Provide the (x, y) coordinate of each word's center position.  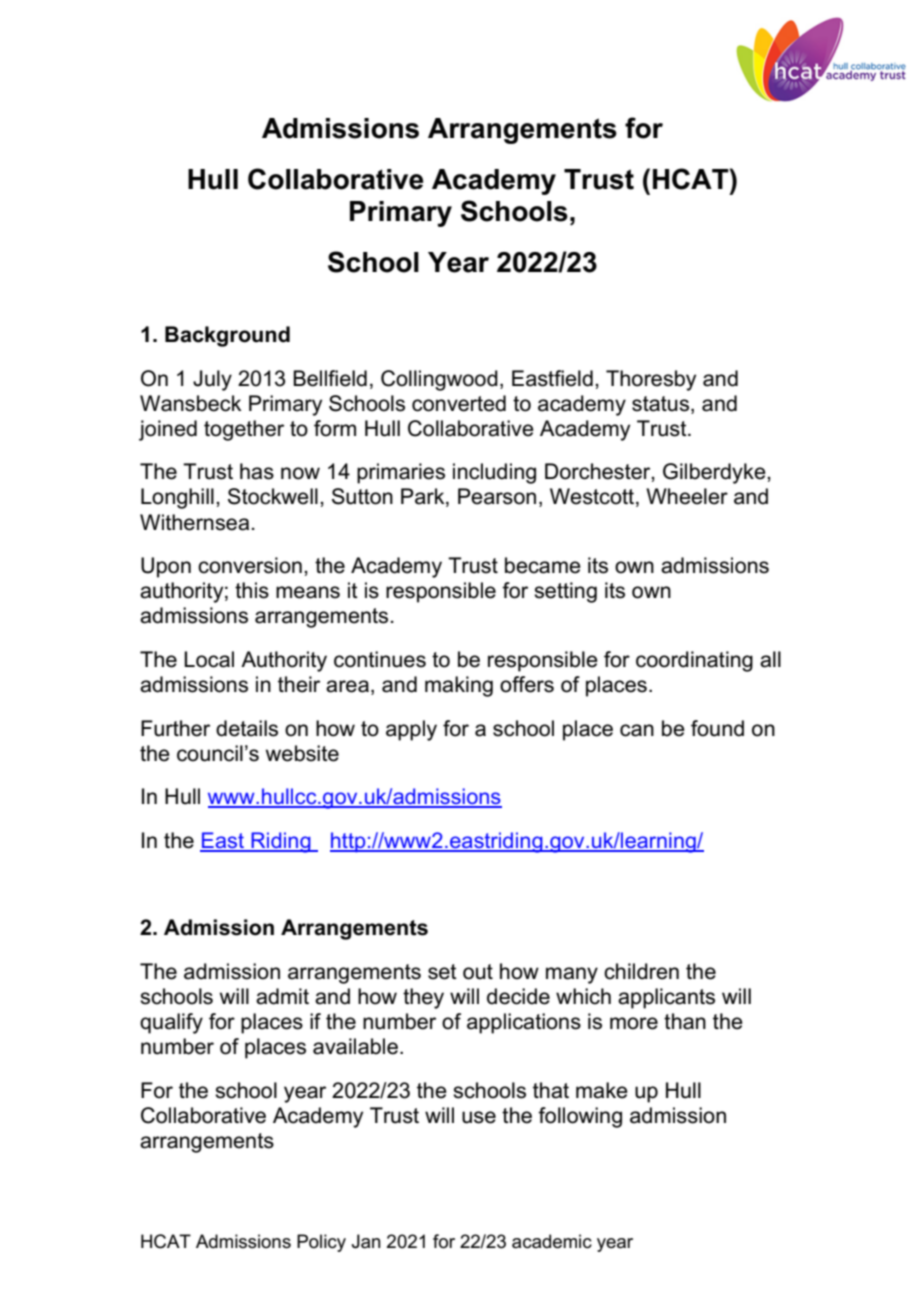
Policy (321, 1243)
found (717, 728)
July (212, 380)
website (302, 753)
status (660, 404)
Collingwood (439, 380)
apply (411, 730)
